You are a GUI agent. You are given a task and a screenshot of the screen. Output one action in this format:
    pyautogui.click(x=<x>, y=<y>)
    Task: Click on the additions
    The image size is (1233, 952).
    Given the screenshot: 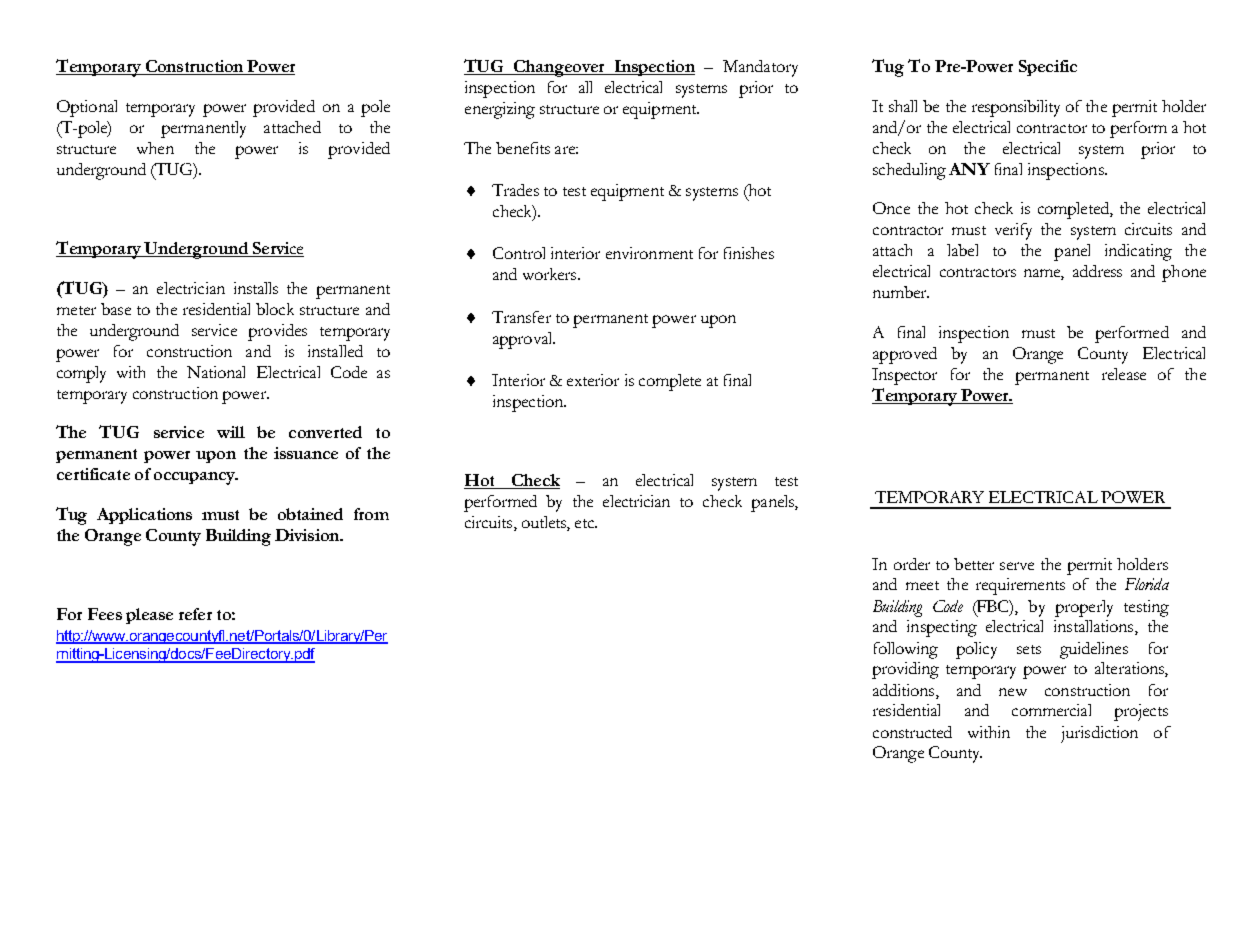 What is the action you would take?
    pyautogui.click(x=905, y=690)
